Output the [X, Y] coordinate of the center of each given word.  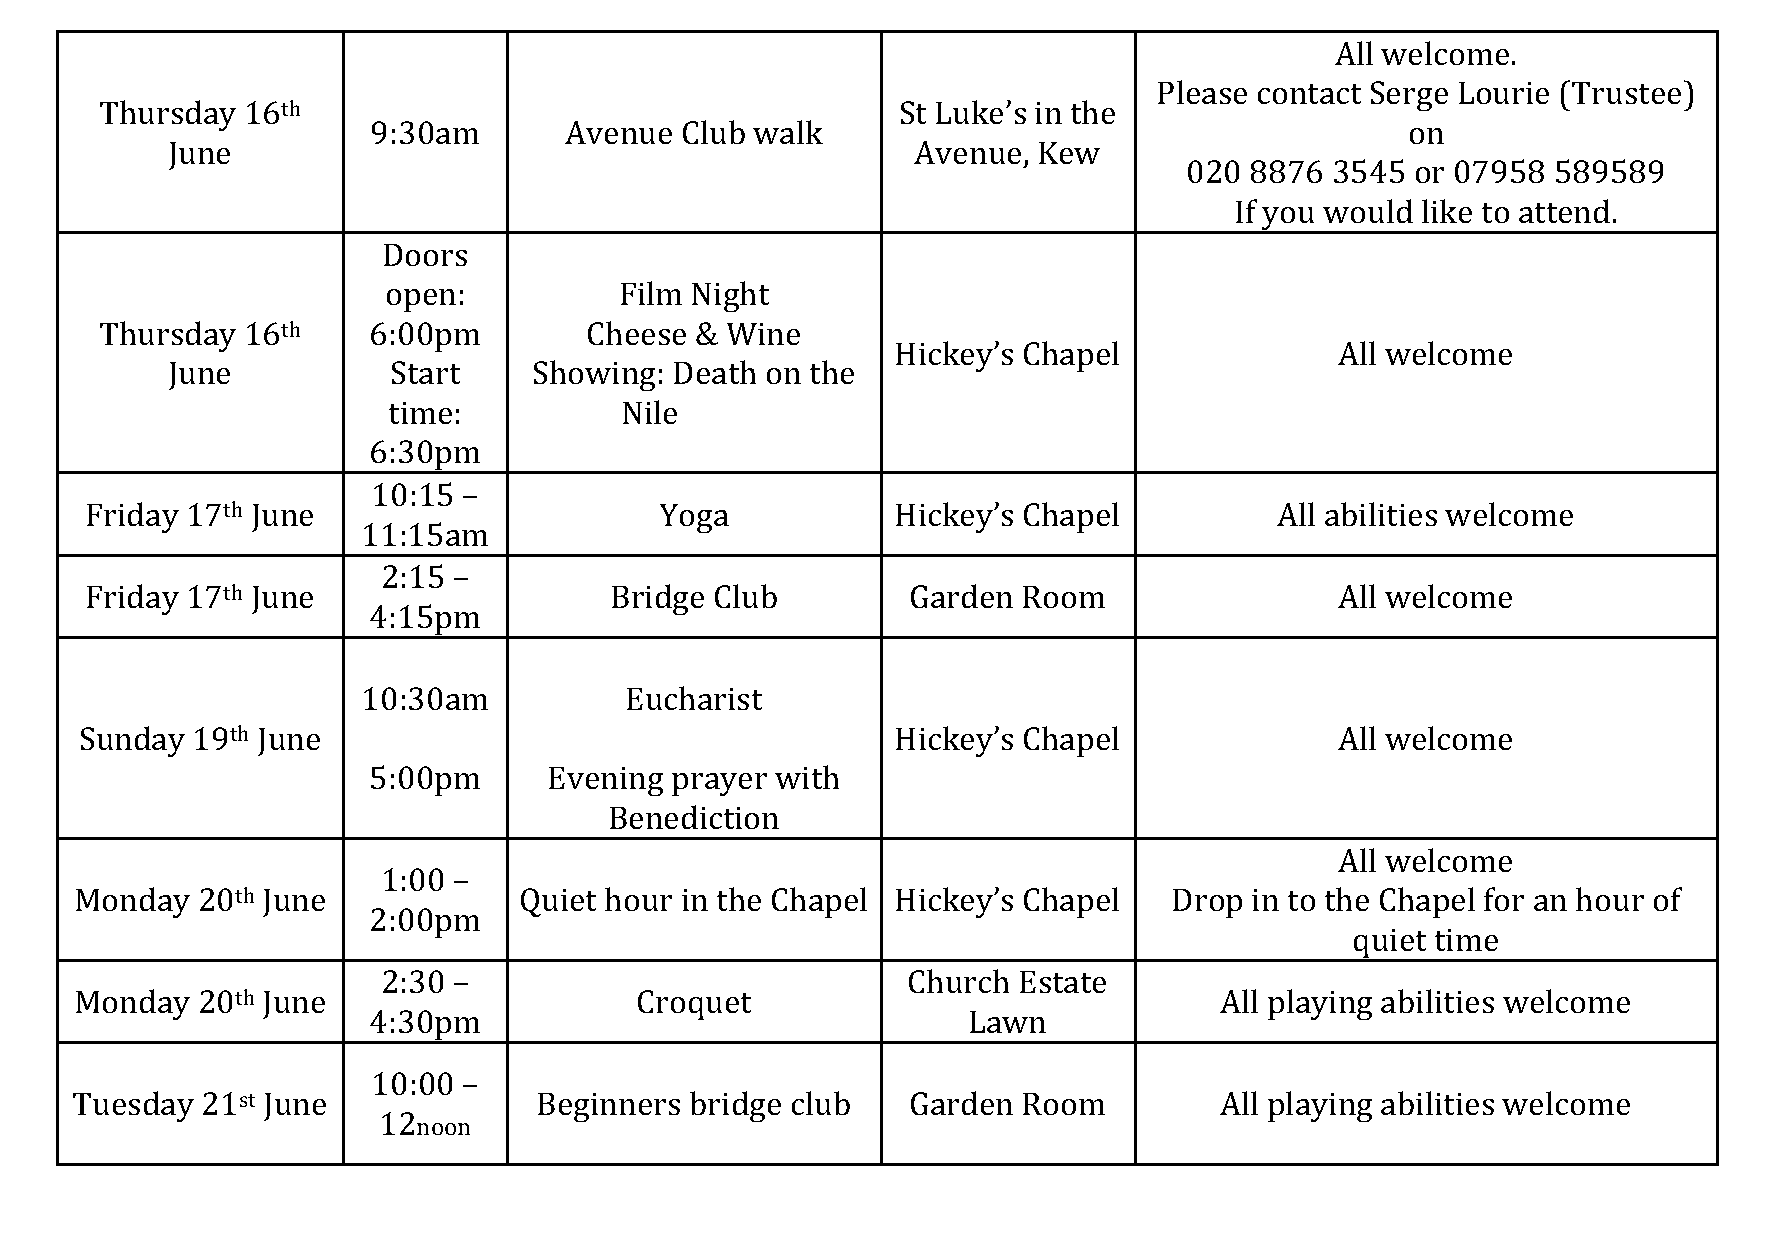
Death [715, 372]
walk [788, 132]
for [1504, 899]
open [421, 300]
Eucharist [694, 698]
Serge [1409, 96]
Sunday [133, 741]
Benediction [694, 817]
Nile [650, 412]
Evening [606, 781]
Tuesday [133, 1106]
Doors [425, 255]
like [1447, 211]
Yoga [694, 518]
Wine [763, 334]
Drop [1207, 903]
